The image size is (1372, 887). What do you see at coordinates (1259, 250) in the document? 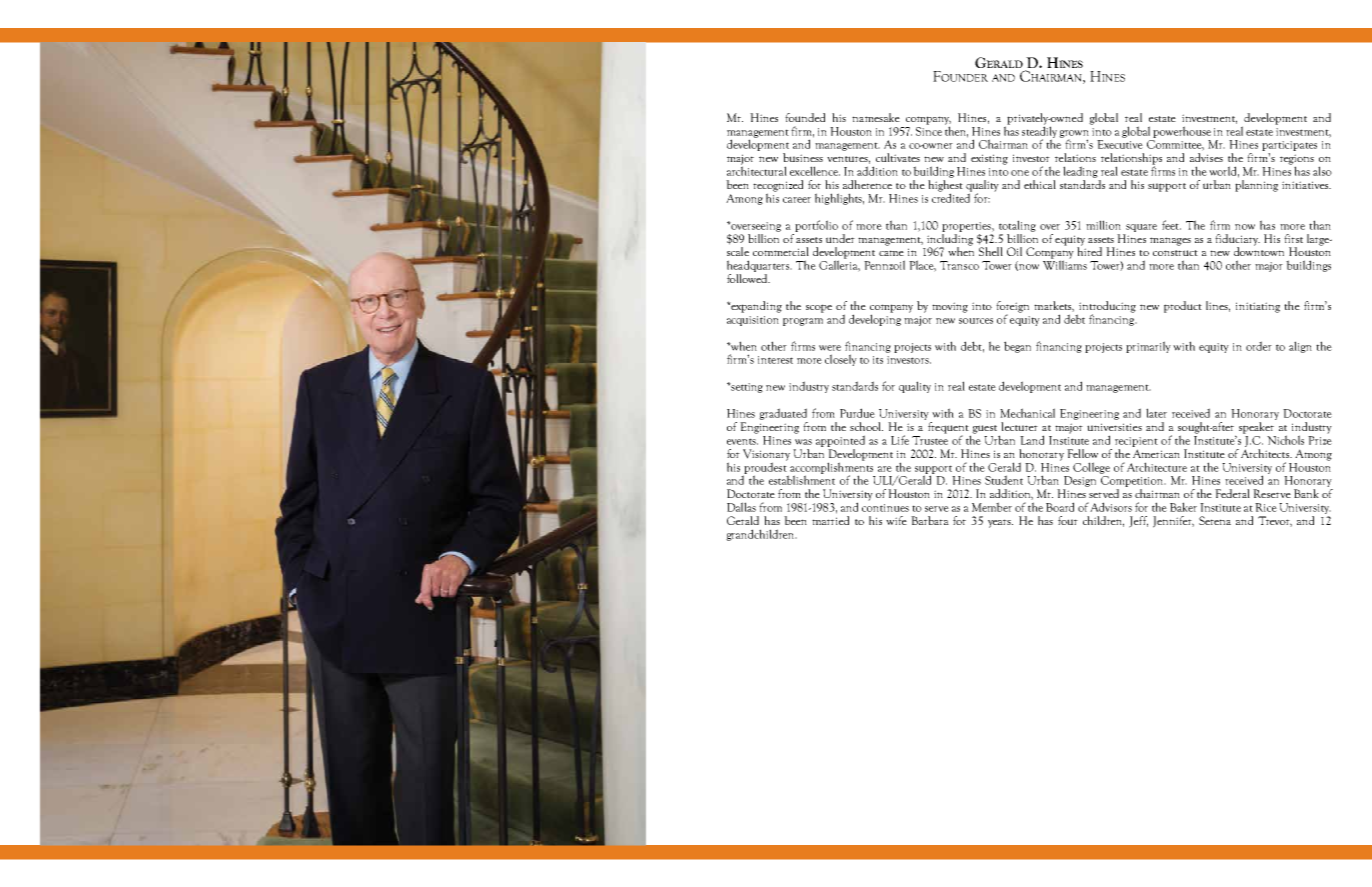
I see `downtown` at bounding box center [1259, 250].
